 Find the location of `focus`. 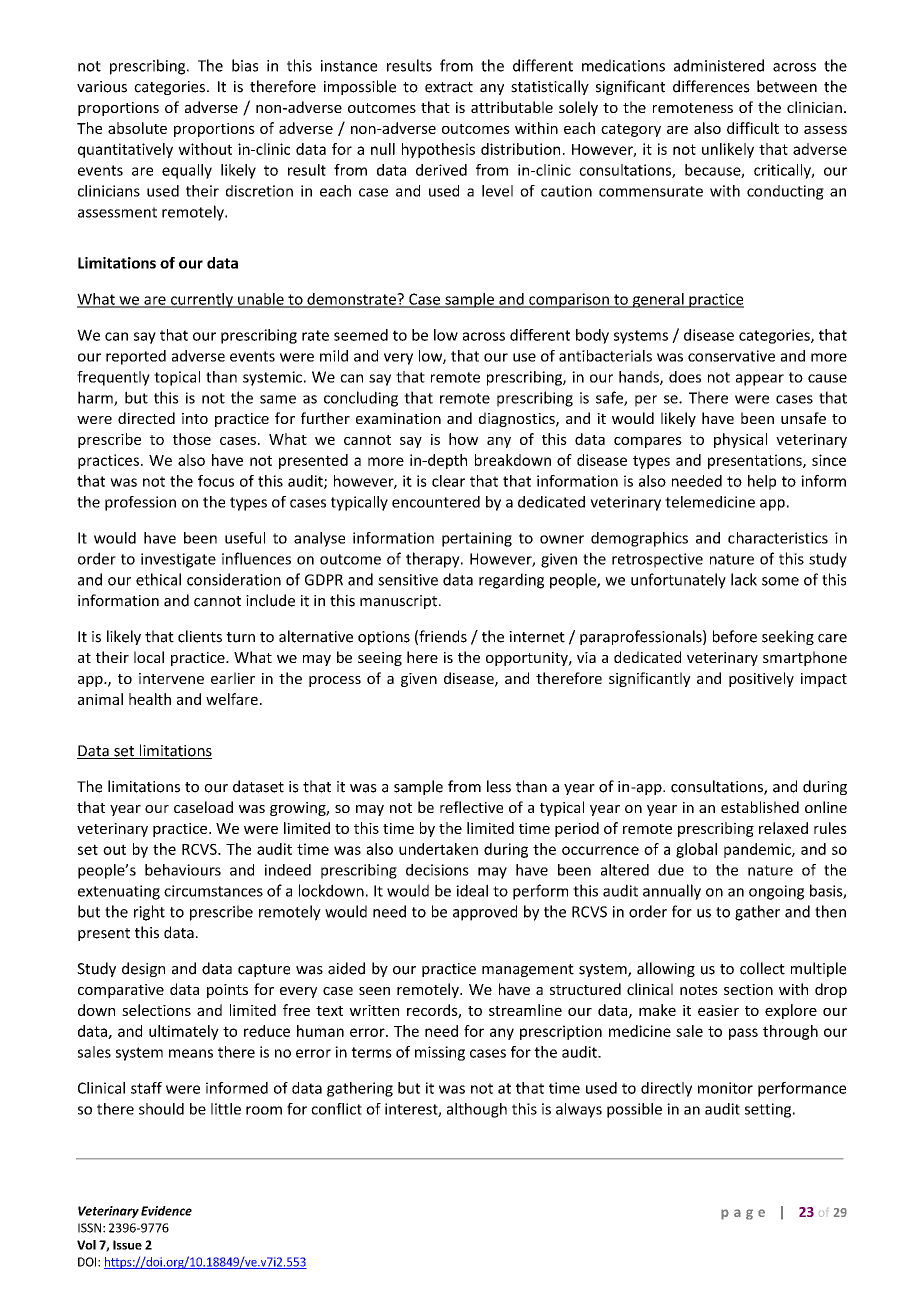

focus is located at coordinates (216, 481).
